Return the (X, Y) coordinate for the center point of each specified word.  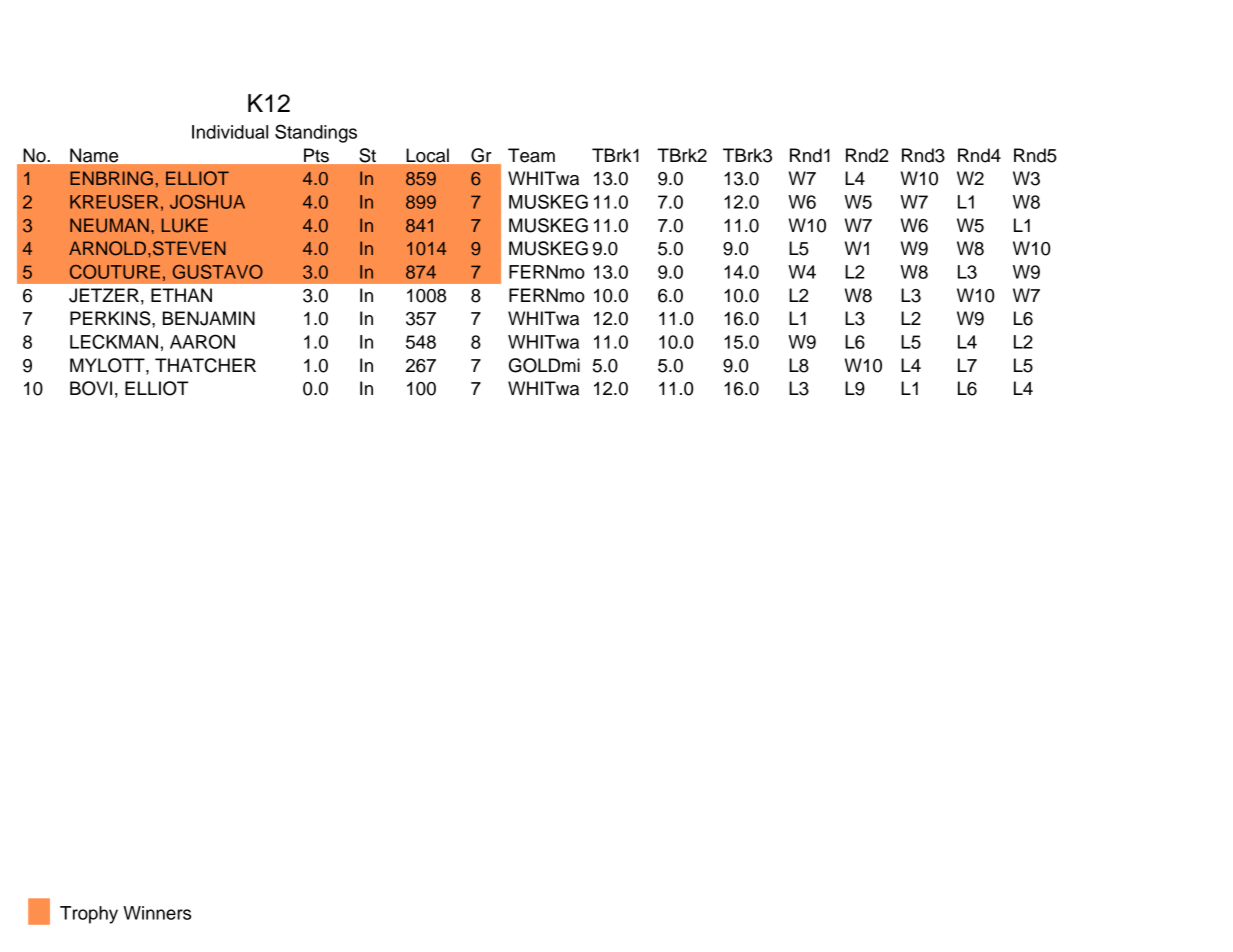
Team (531, 155)
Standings (316, 133)
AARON (202, 341)
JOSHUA (207, 202)
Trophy (89, 915)
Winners (157, 913)
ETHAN (181, 295)
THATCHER (205, 365)
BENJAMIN (209, 318)
